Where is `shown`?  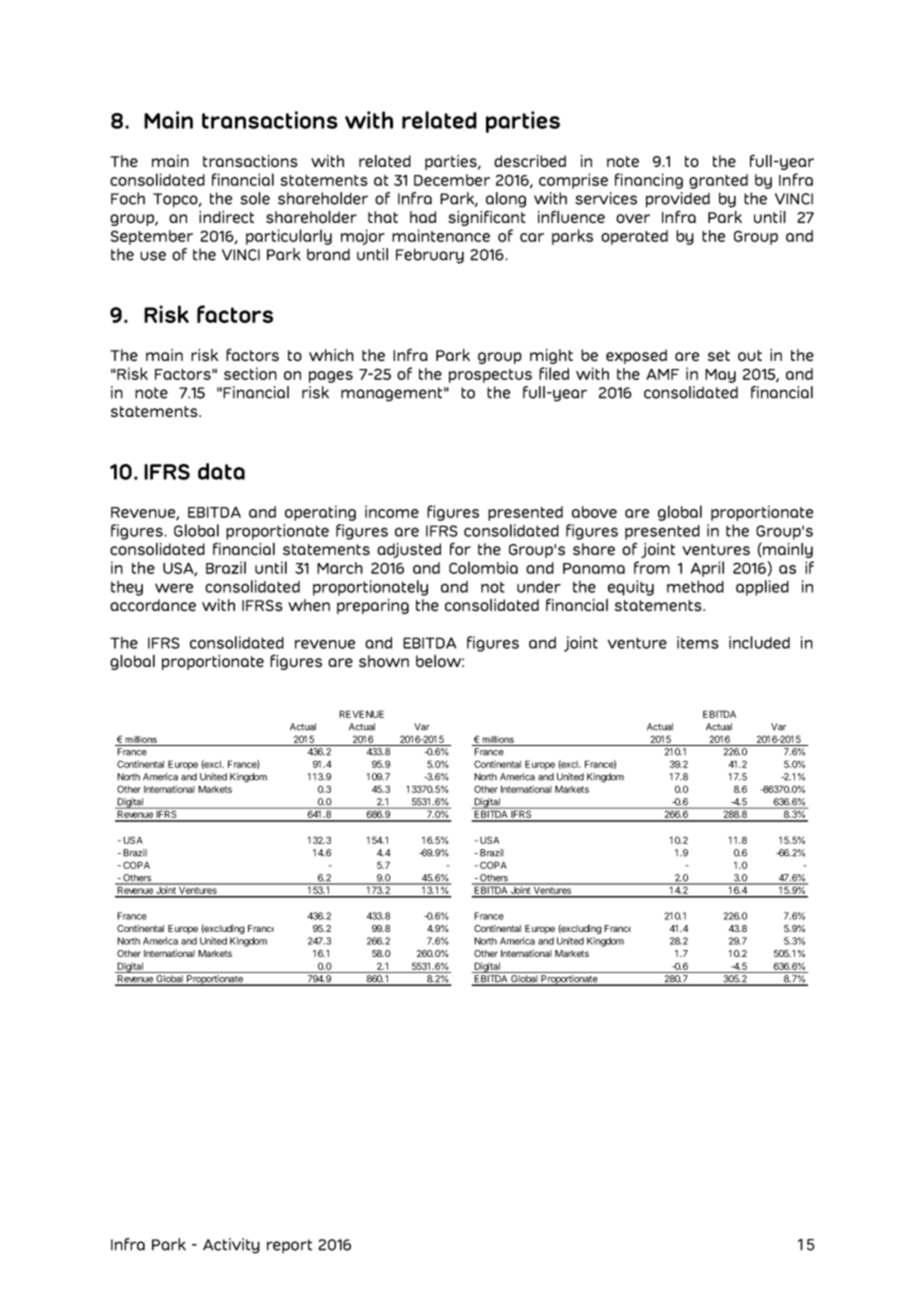 shown is located at coordinates (384, 661).
